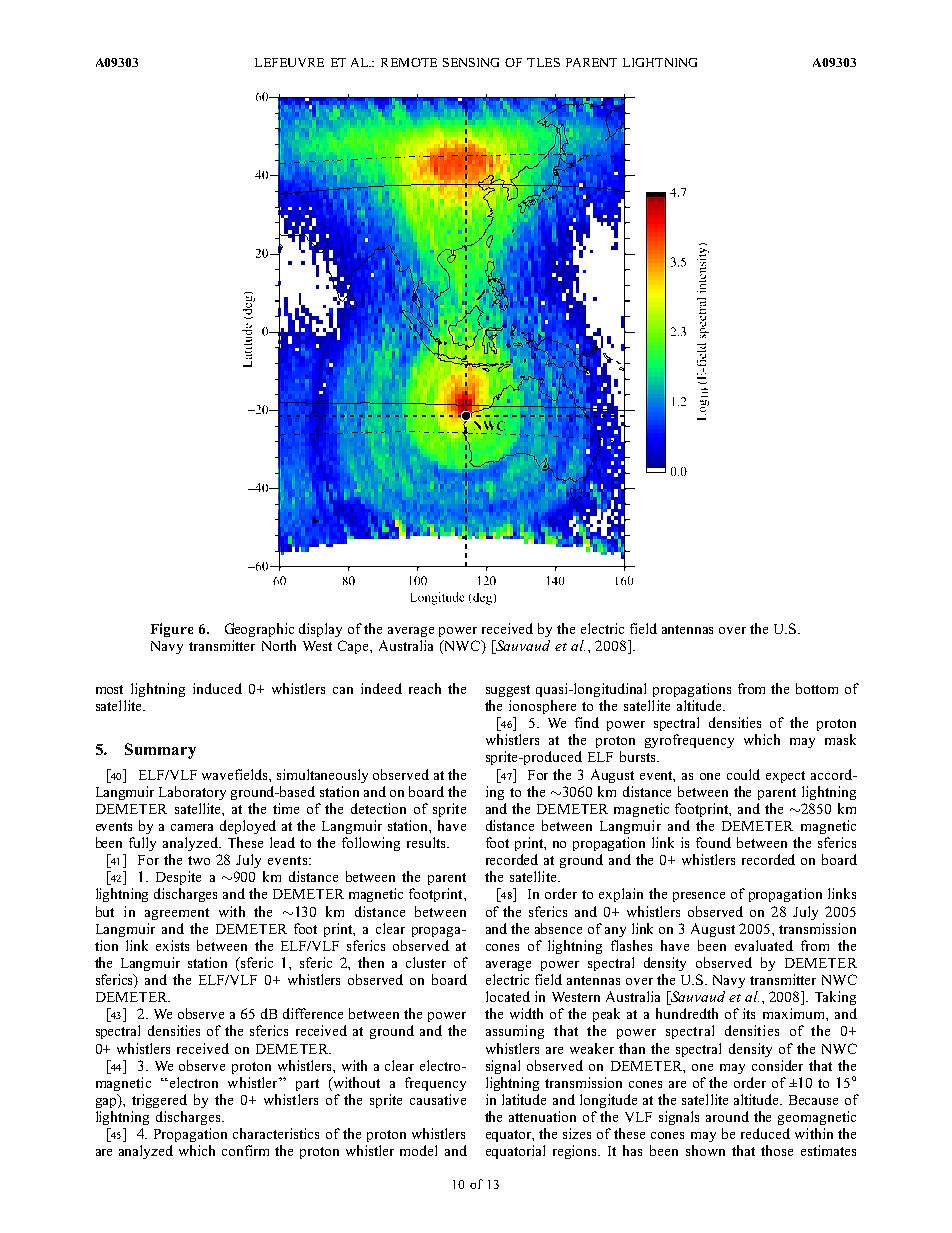  Describe the element at coordinates (159, 1101) in the screenshot. I see `triggered` at that location.
